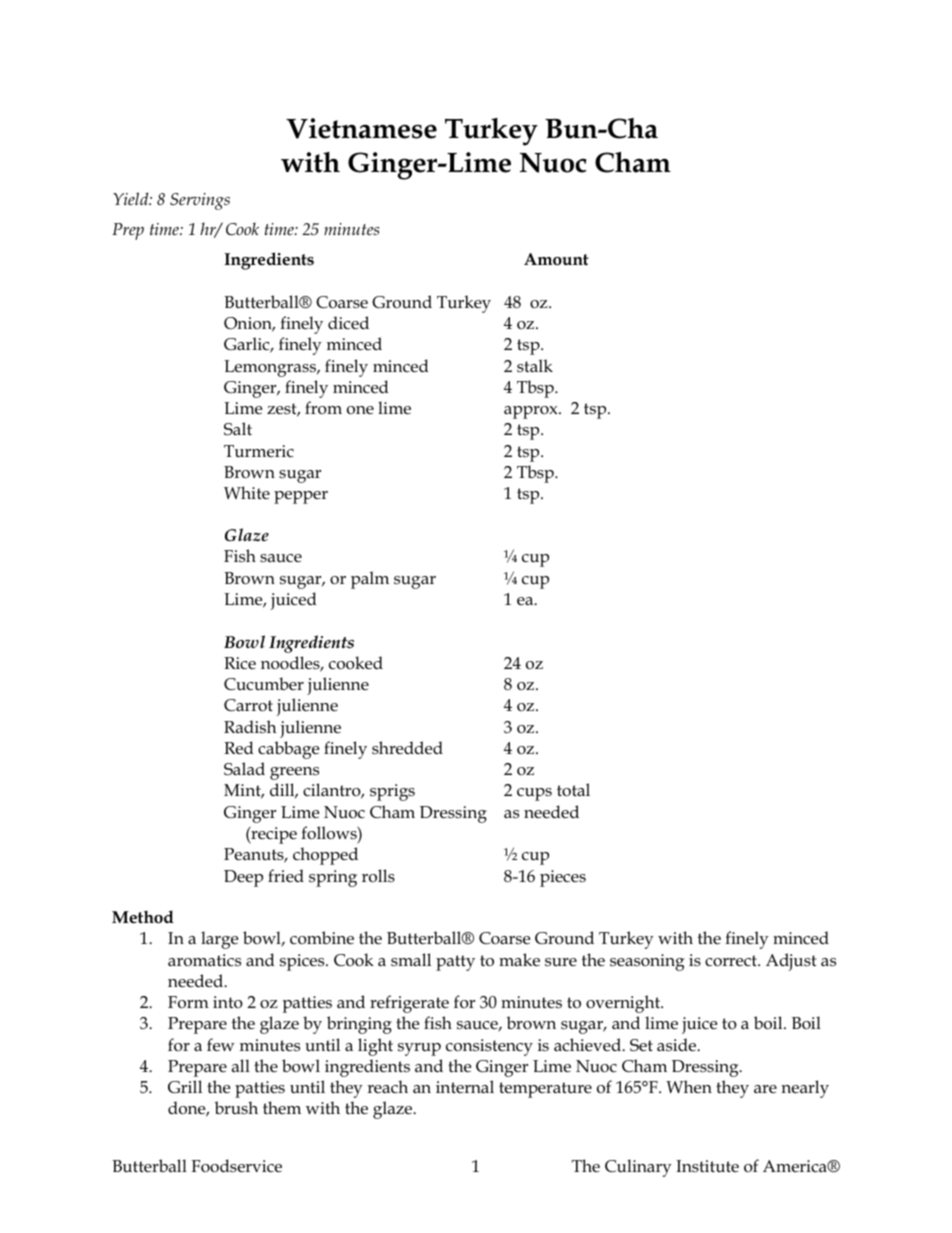 Image resolution: width=952 pixels, height=1233 pixels. I want to click on Deep, so click(243, 878).
